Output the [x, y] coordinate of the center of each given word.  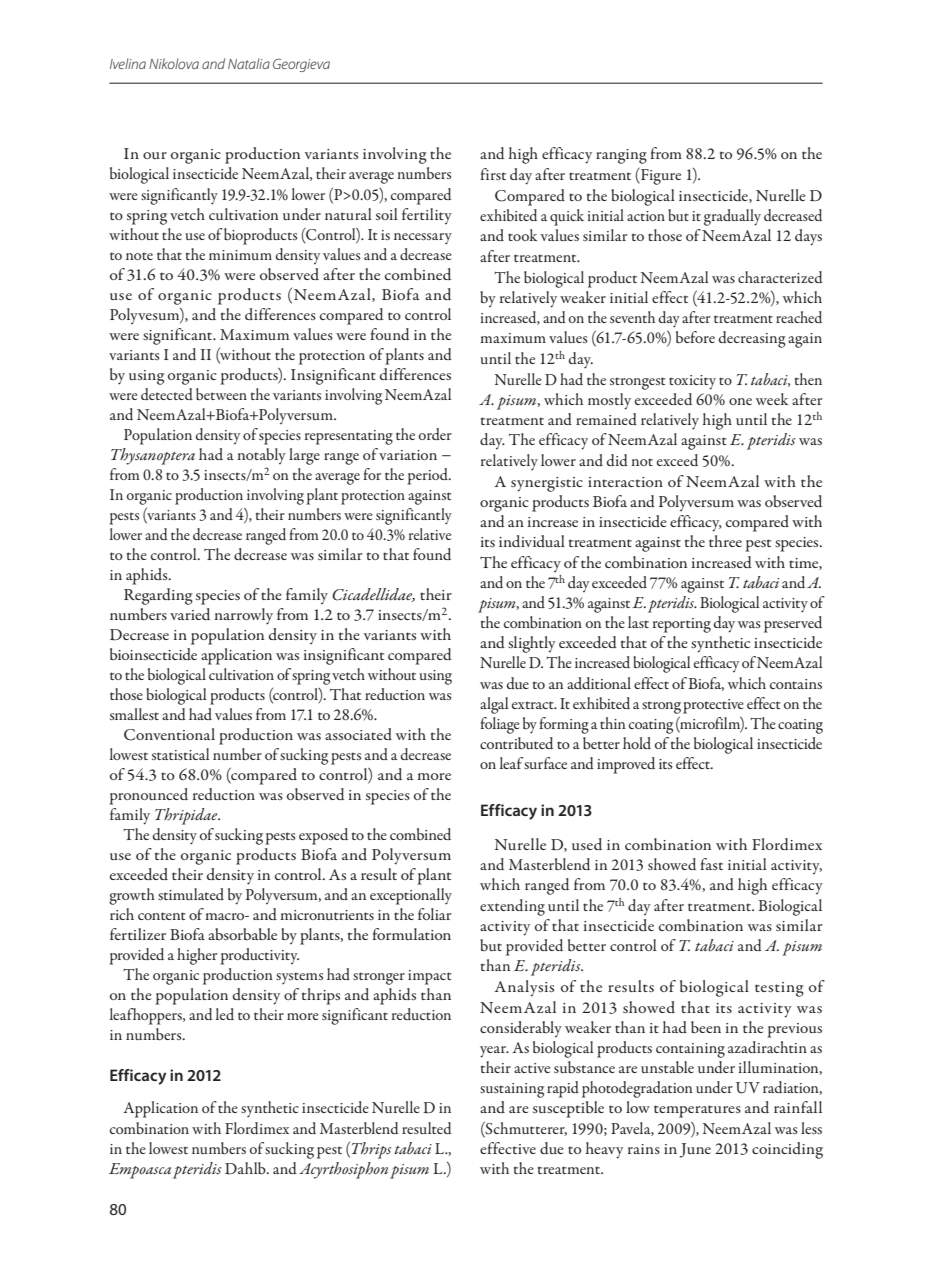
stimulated [191, 894]
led [225, 1014]
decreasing [752, 339]
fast [711, 864]
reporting [682, 625]
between [221, 394]
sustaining [512, 1090]
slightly [531, 644]
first [493, 174]
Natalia [249, 63]
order [435, 434]
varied [190, 614]
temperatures [697, 1111]
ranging [621, 156]
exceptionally [411, 896]
